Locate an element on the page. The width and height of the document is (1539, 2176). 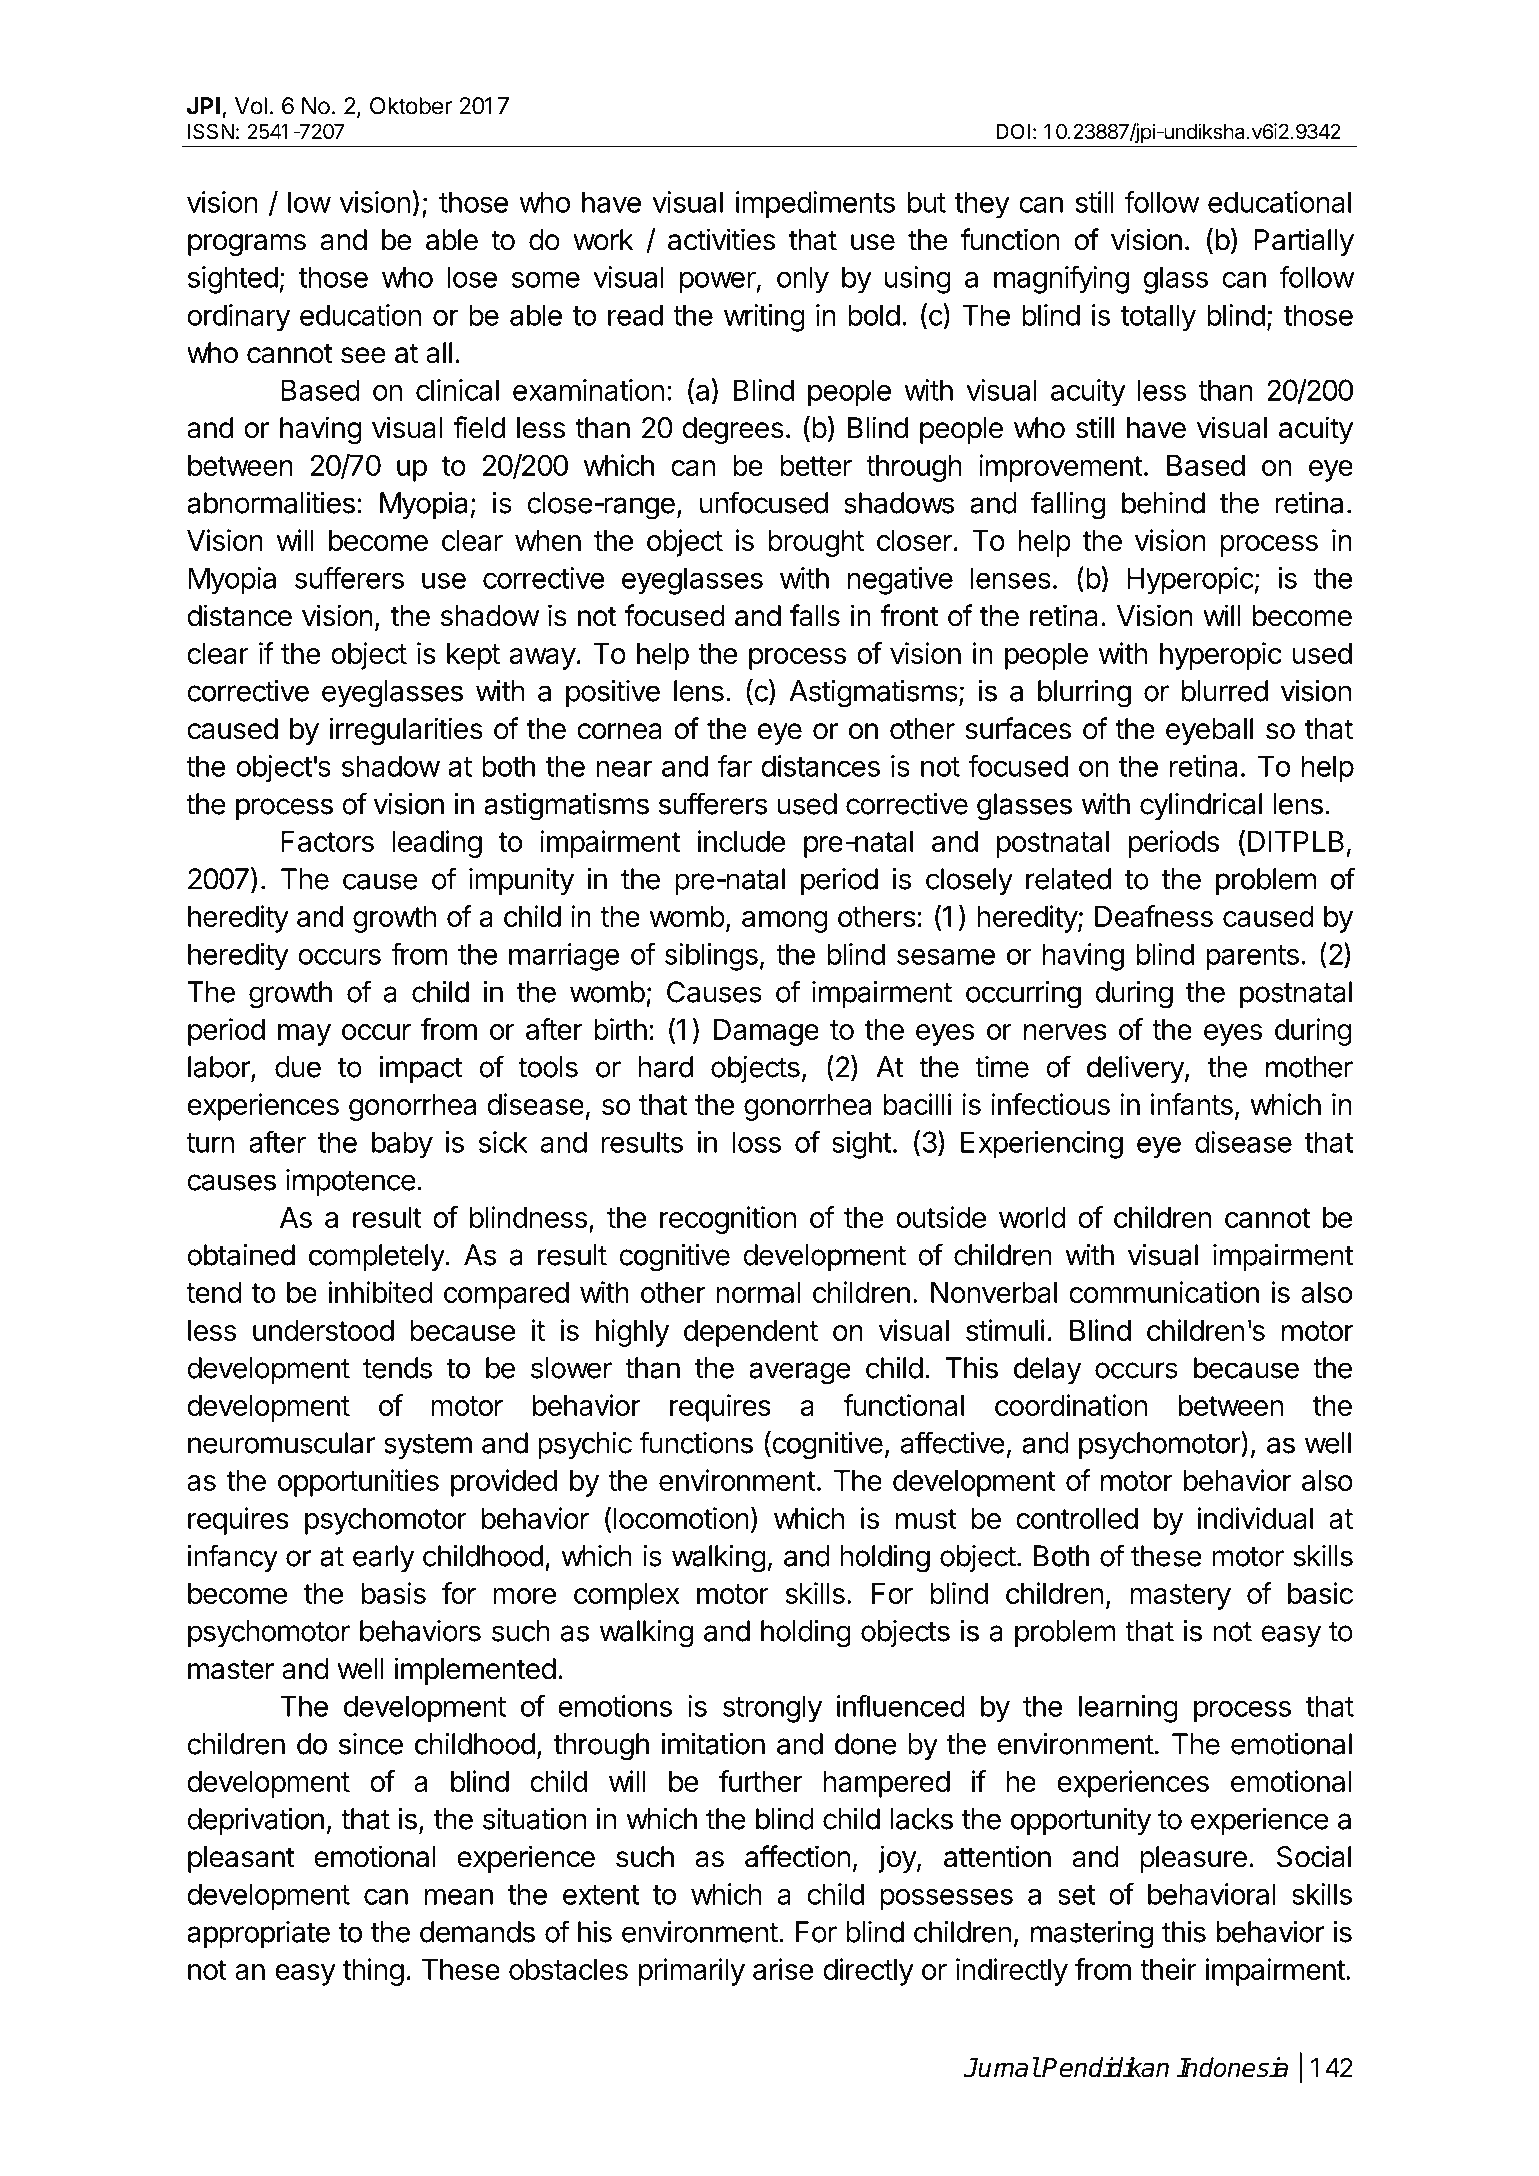
average is located at coordinates (800, 1373).
